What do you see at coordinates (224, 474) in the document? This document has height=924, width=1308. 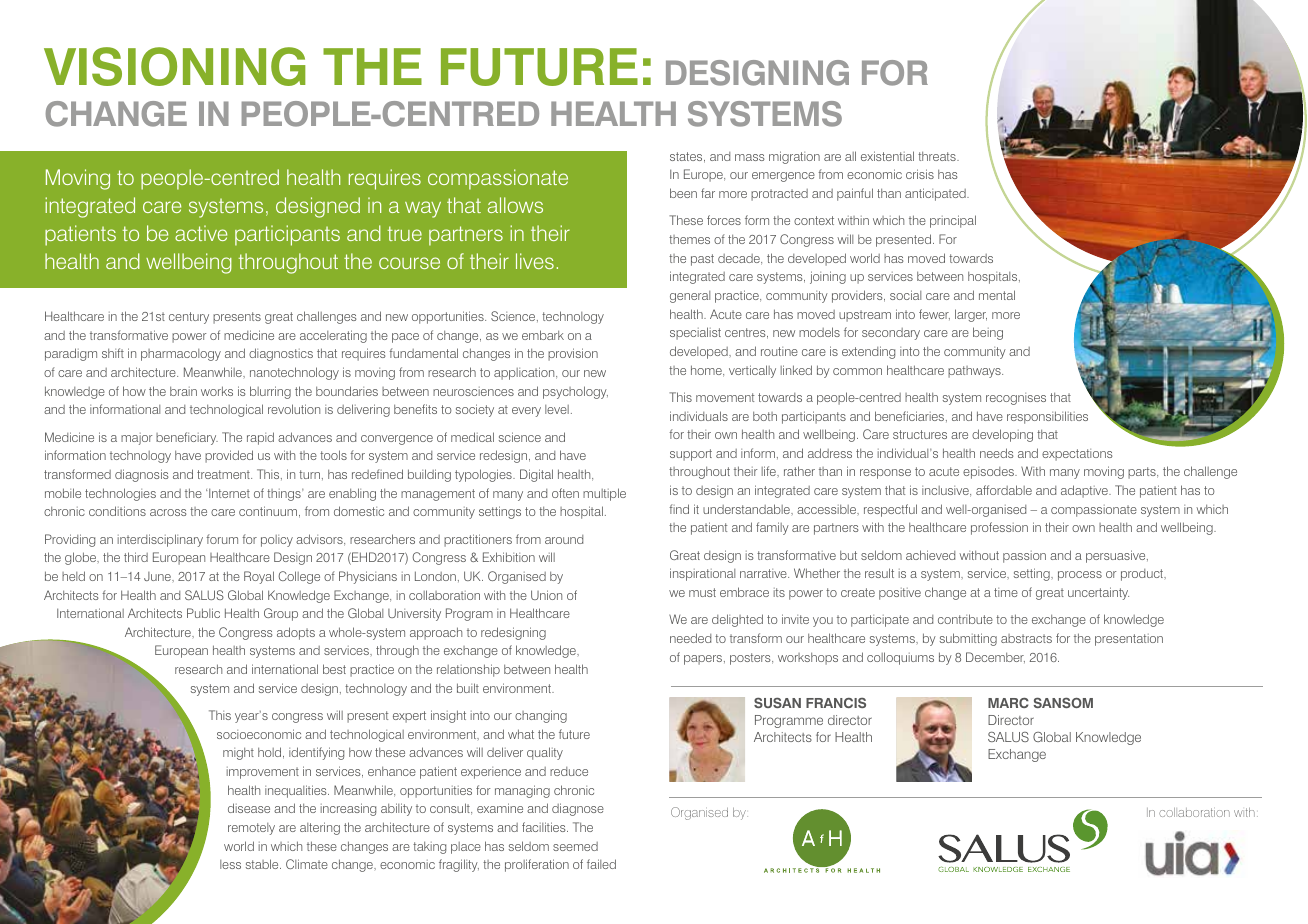 I see `treatment` at bounding box center [224, 474].
